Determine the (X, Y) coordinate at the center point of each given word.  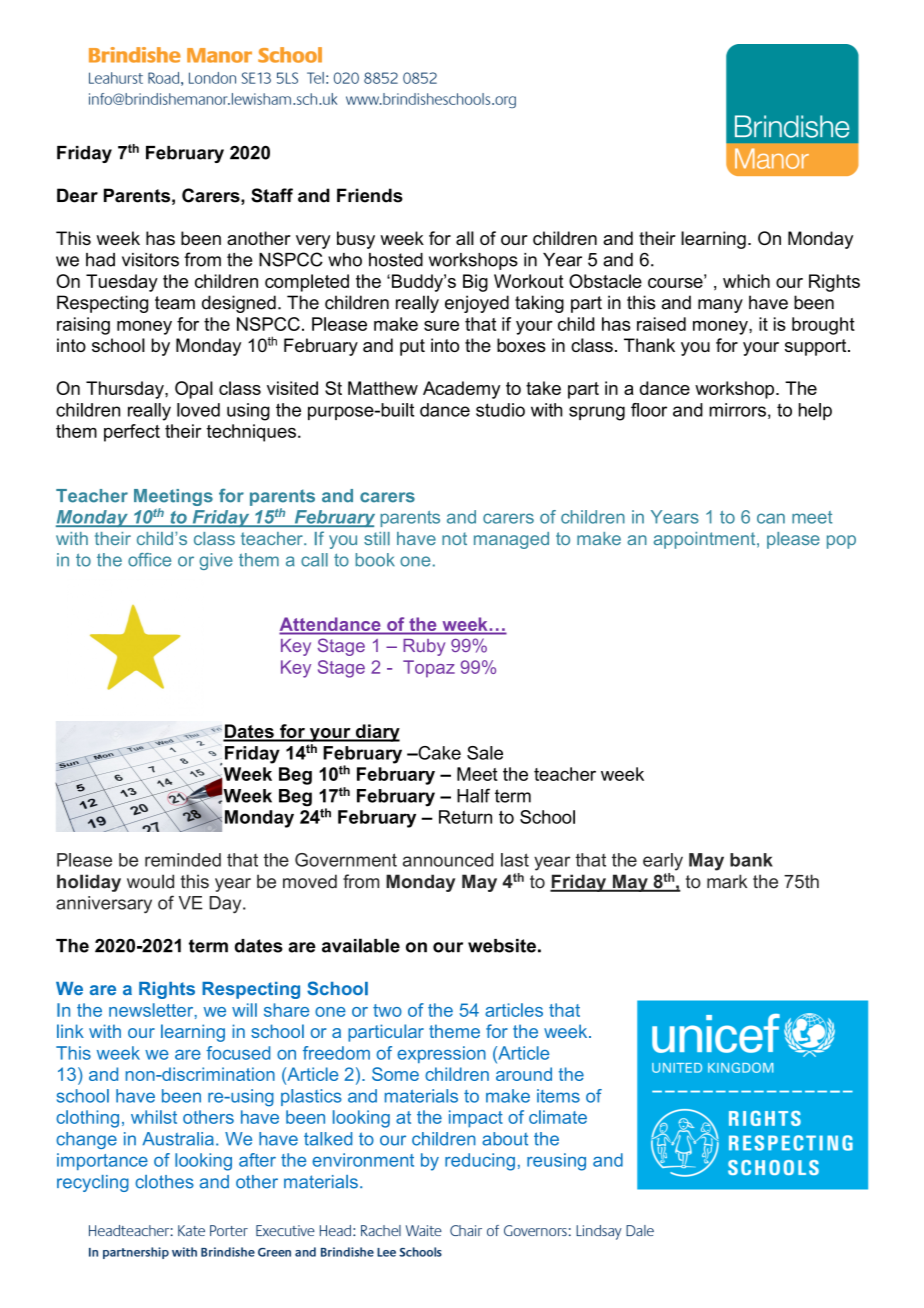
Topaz (429, 669)
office (149, 560)
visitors (150, 260)
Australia (178, 1139)
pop (841, 542)
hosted (396, 260)
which (746, 281)
